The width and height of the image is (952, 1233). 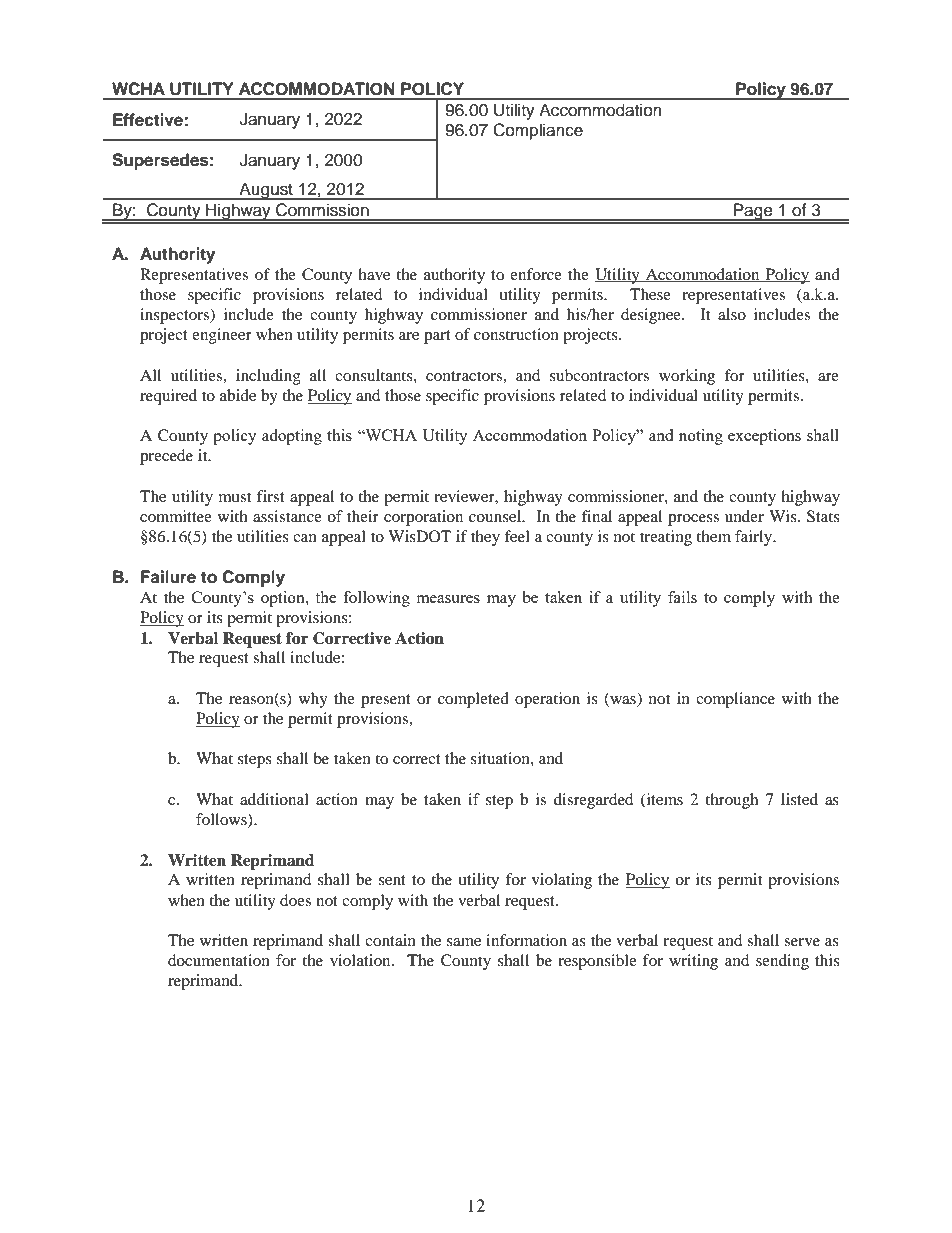 I want to click on same, so click(x=464, y=942).
